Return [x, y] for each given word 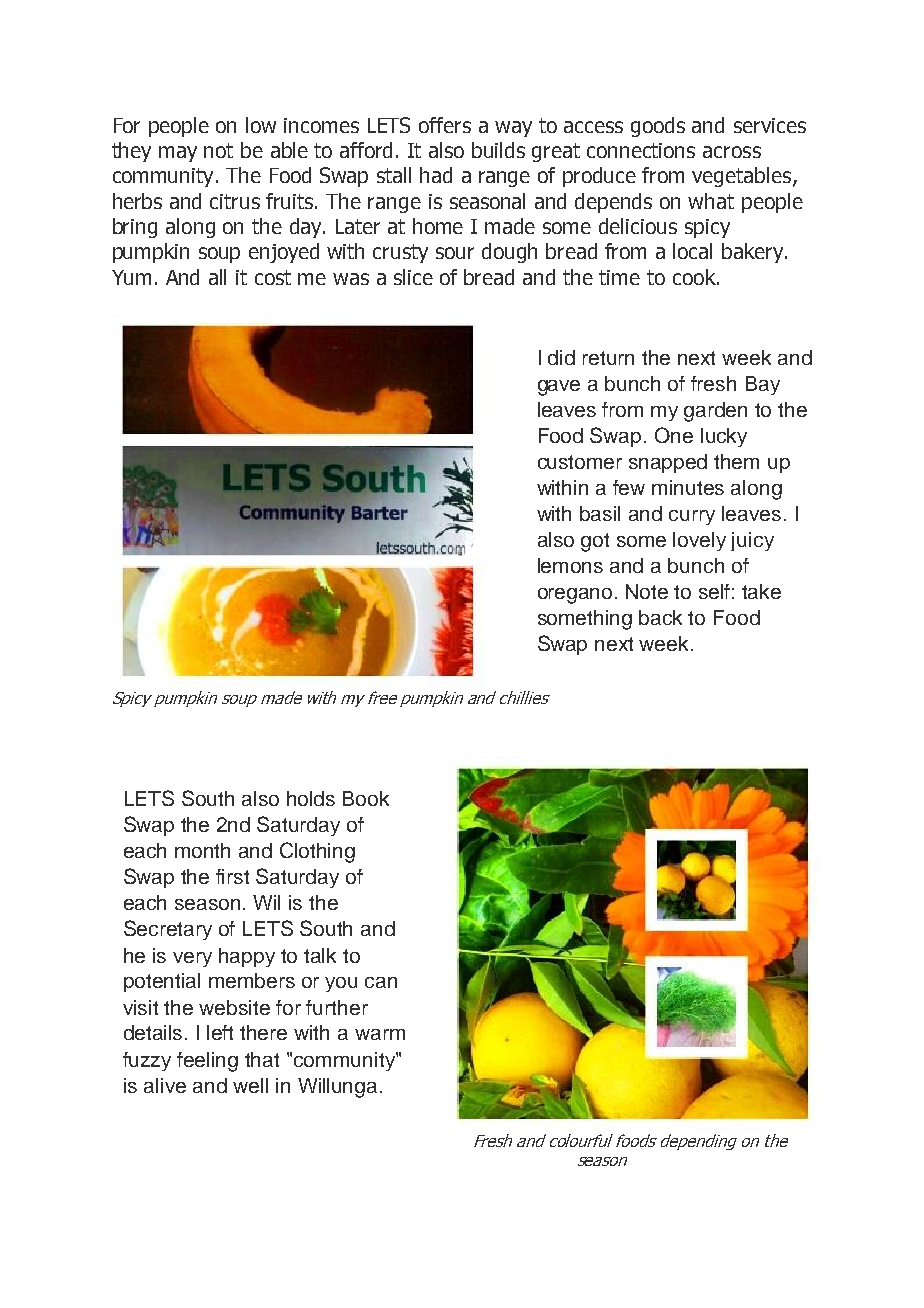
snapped [668, 463]
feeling [207, 1062]
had [436, 175]
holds [311, 798]
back [660, 617]
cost [273, 277]
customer [580, 462]
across [732, 152]
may [178, 154]
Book [366, 798]
